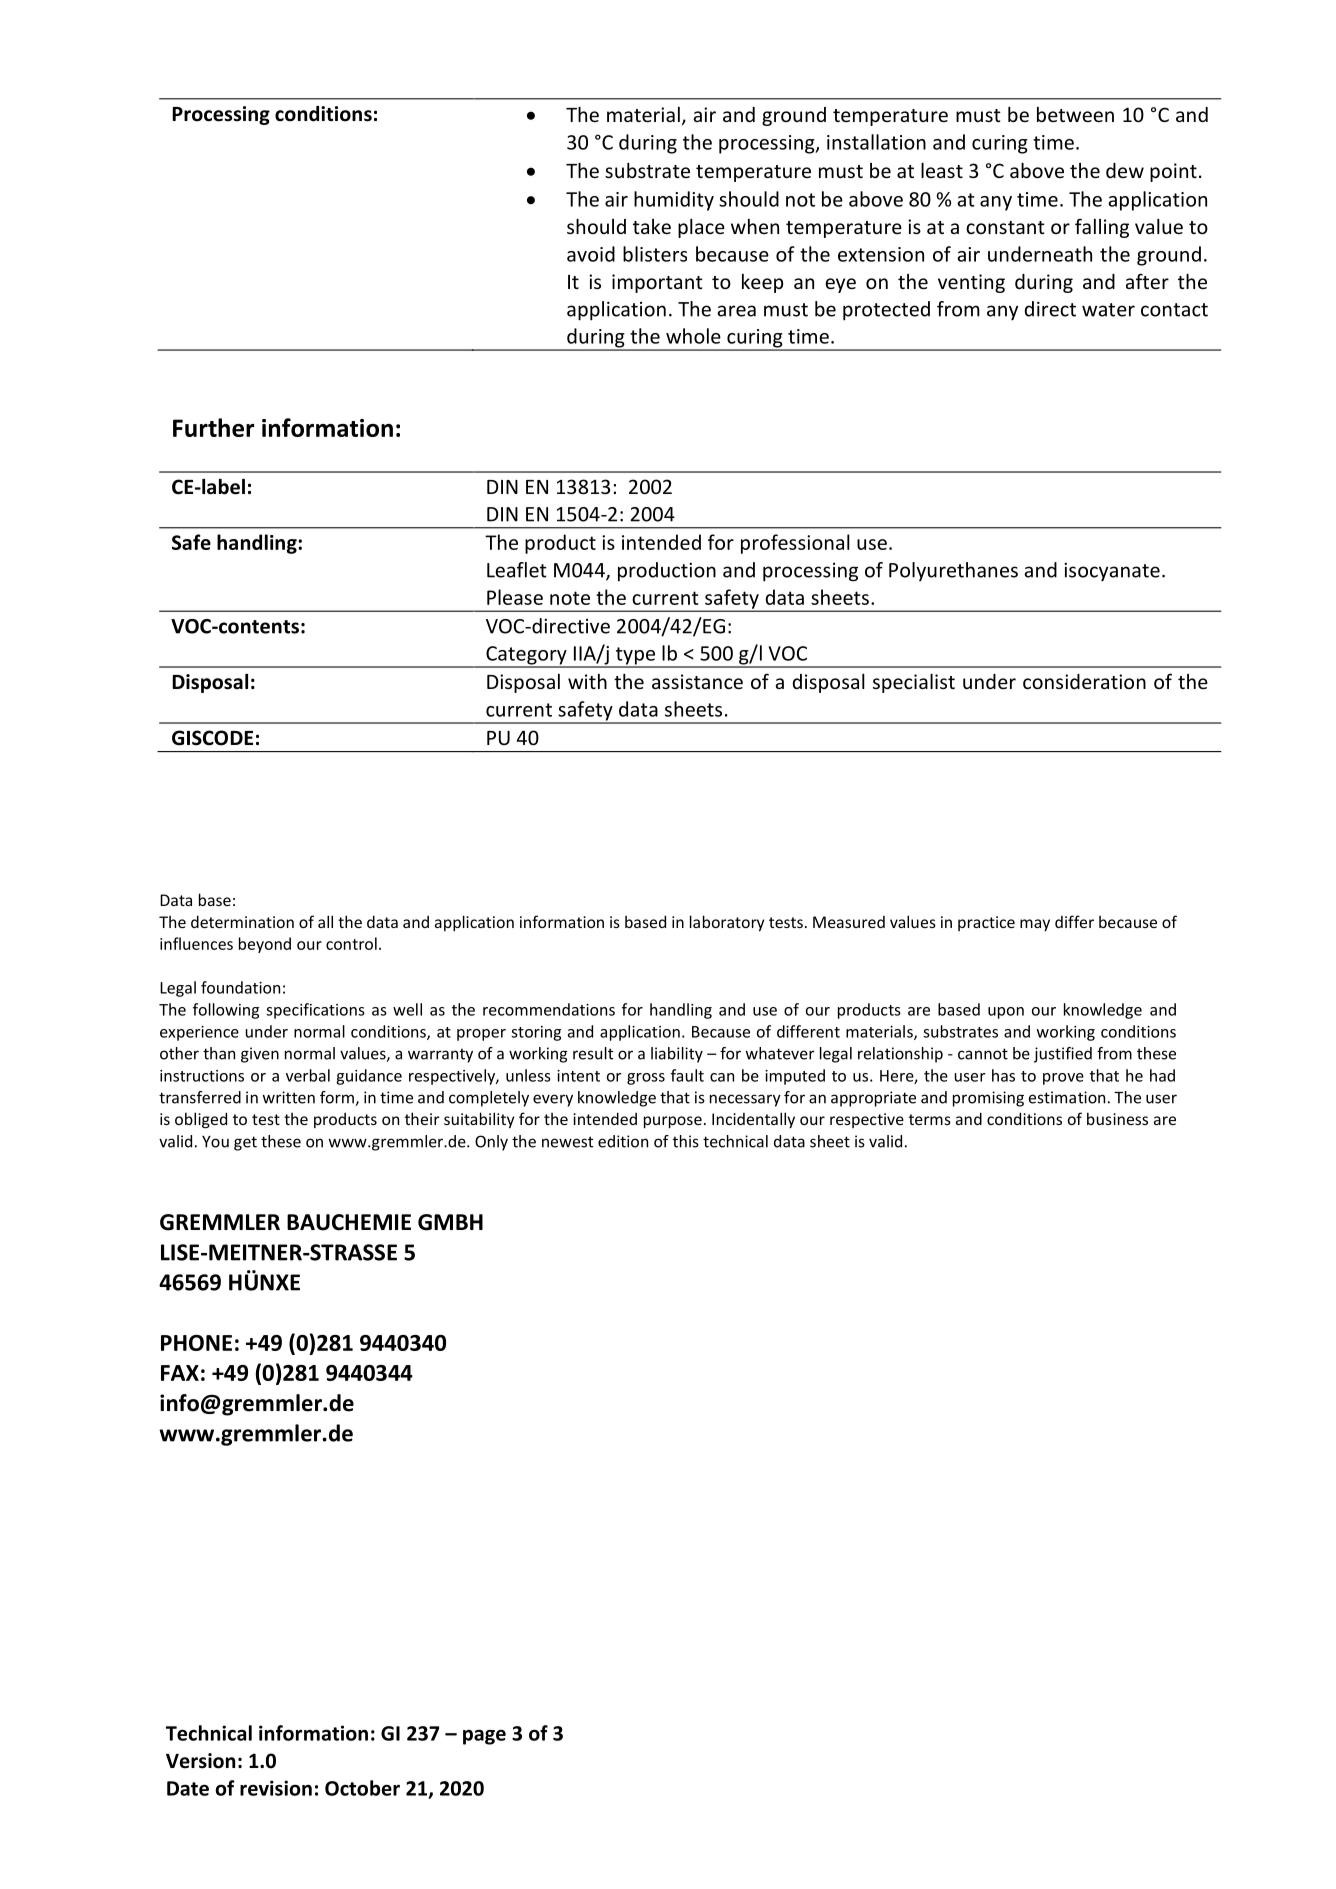  What do you see at coordinates (1112, 572) in the screenshot?
I see `isocyanate` at bounding box center [1112, 572].
